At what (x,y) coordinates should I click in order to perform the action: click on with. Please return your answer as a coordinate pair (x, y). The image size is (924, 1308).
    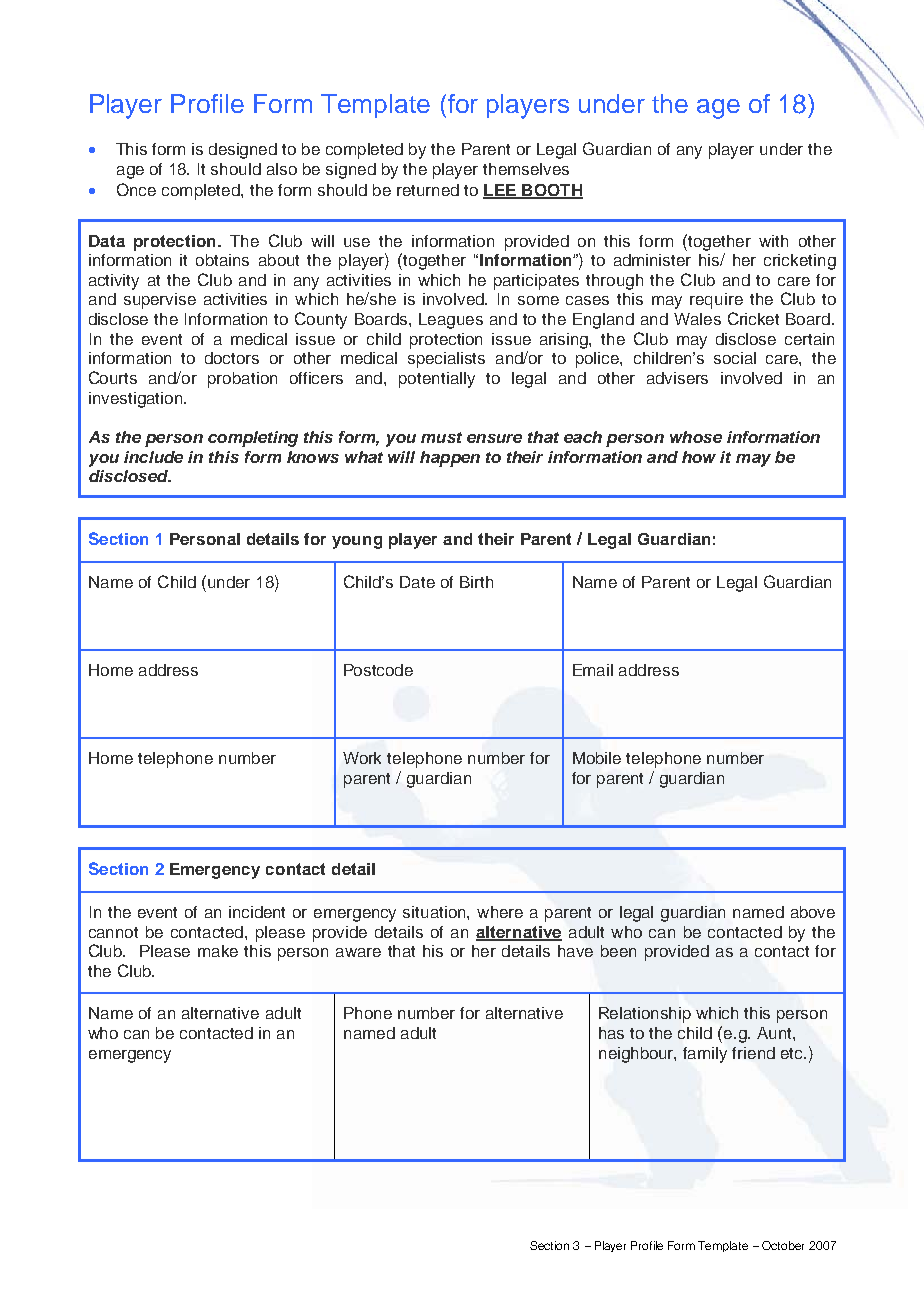
    Looking at the image, I should click on (773, 241).
